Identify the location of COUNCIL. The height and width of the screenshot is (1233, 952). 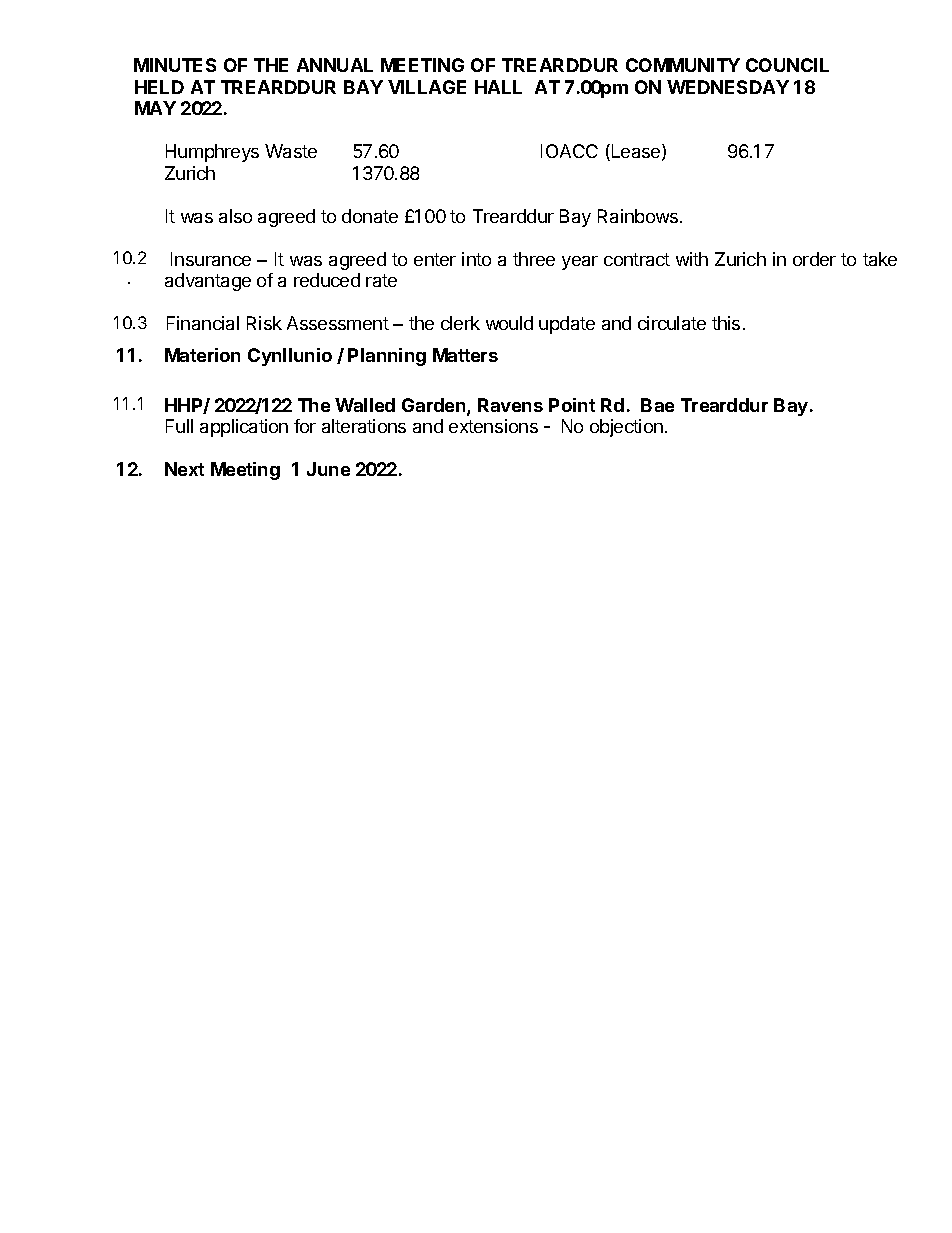
(787, 65).
